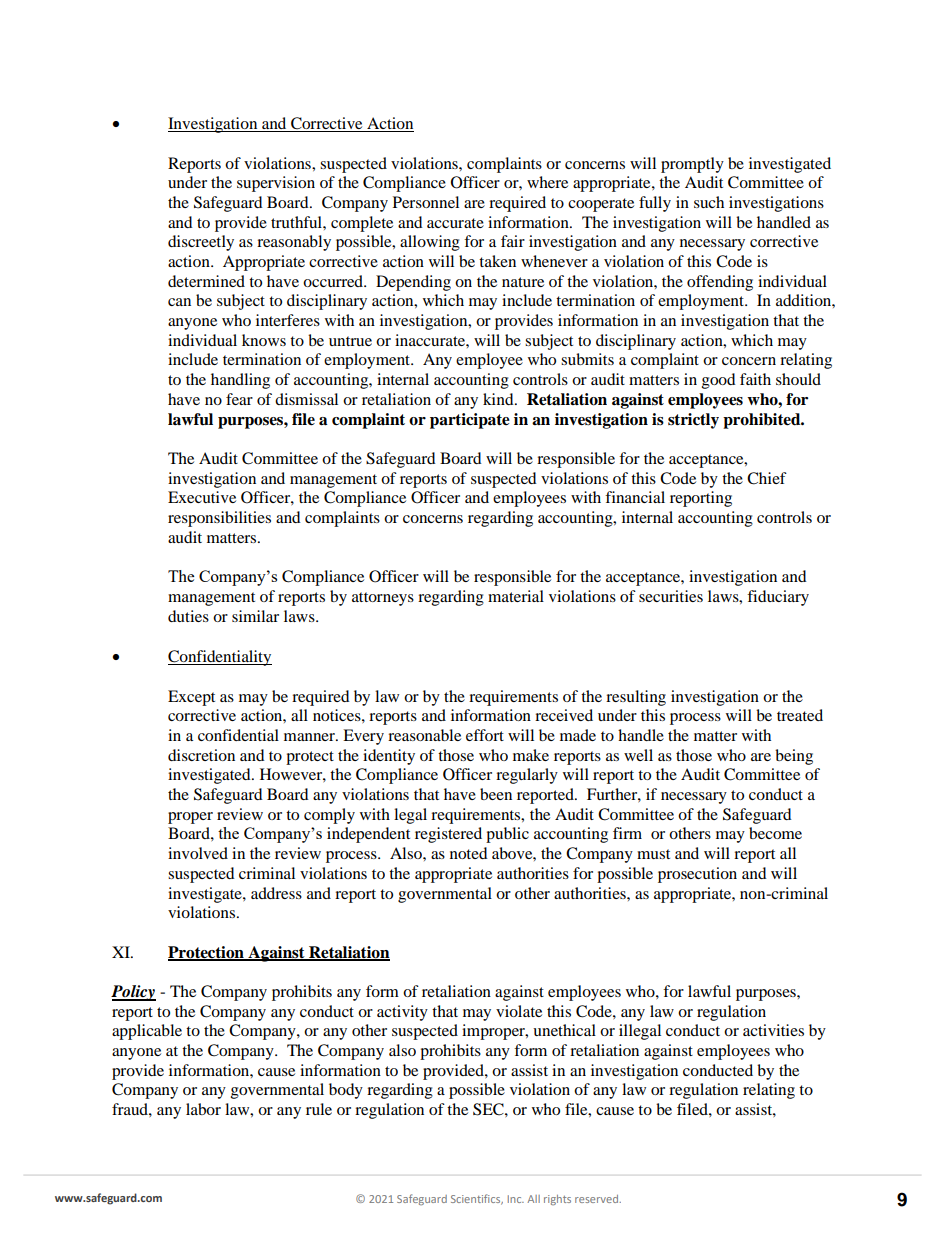  Describe the element at coordinates (203, 1109) in the image. I see `labor` at that location.
